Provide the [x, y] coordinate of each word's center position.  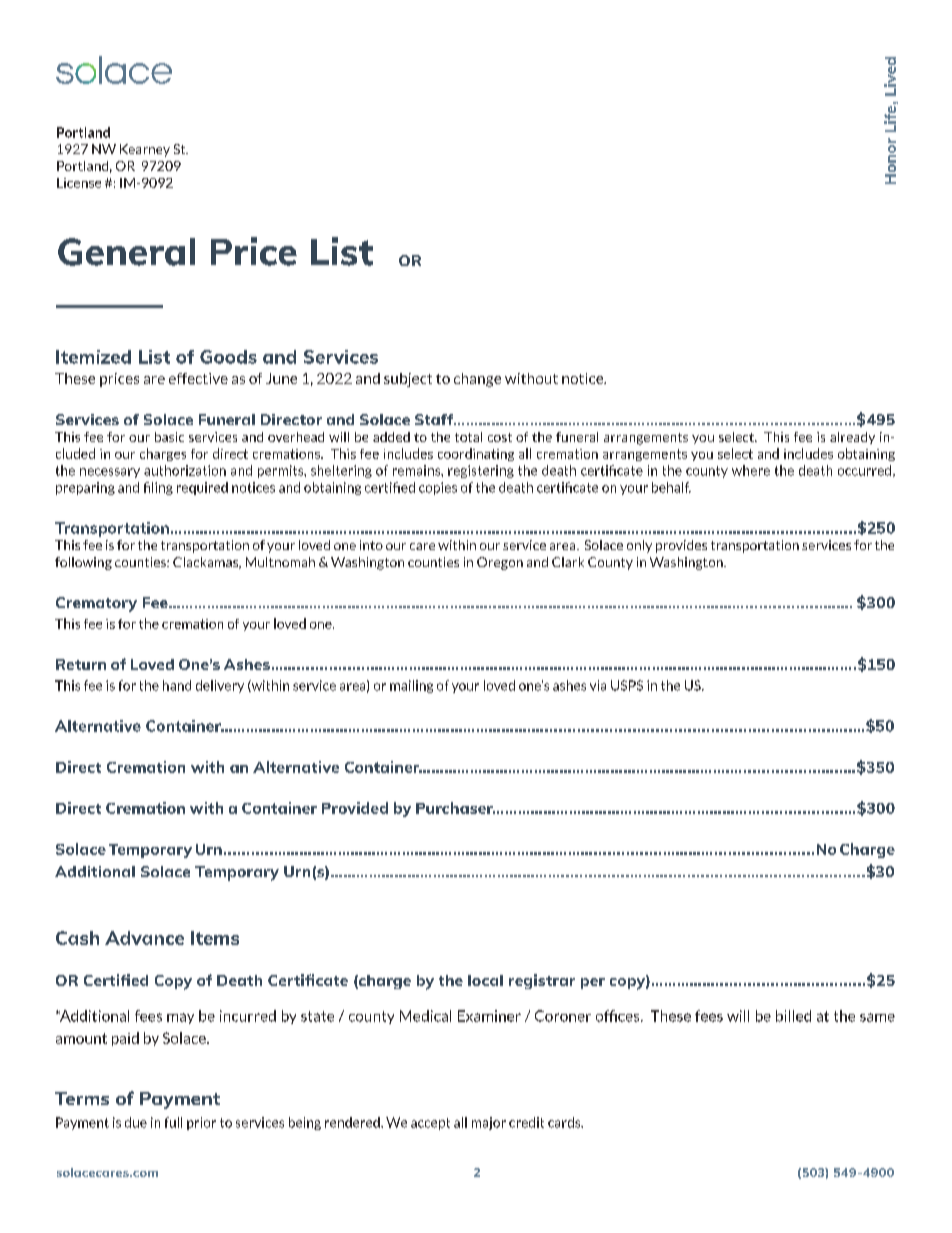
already [852, 438]
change [477, 380]
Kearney [145, 150]
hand [177, 685]
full [173, 1122]
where [751, 470]
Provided [355, 808]
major [489, 1123]
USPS [627, 685]
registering [481, 471]
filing [158, 488]
